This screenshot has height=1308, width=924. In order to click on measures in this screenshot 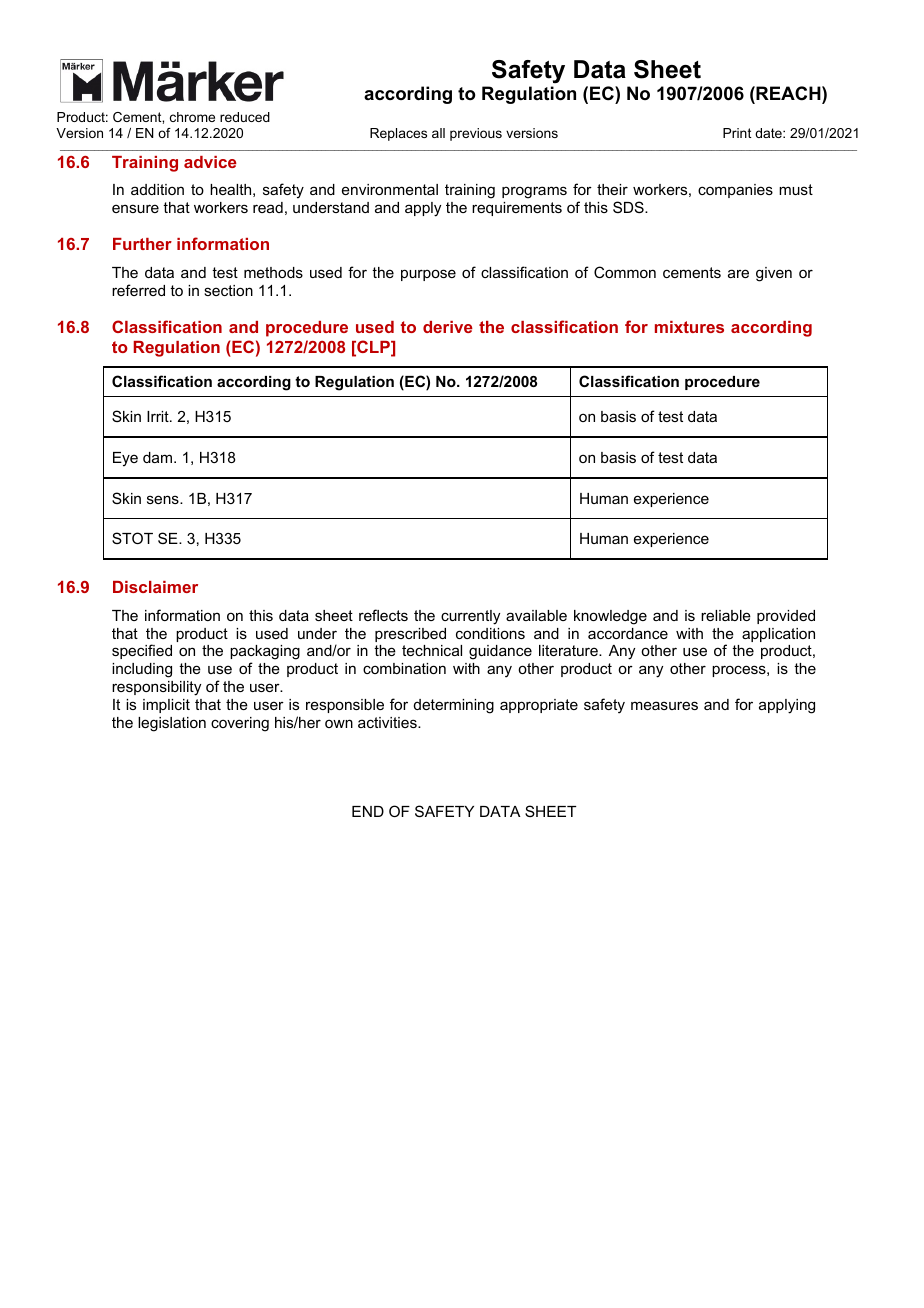, I will do `click(664, 705)`.
